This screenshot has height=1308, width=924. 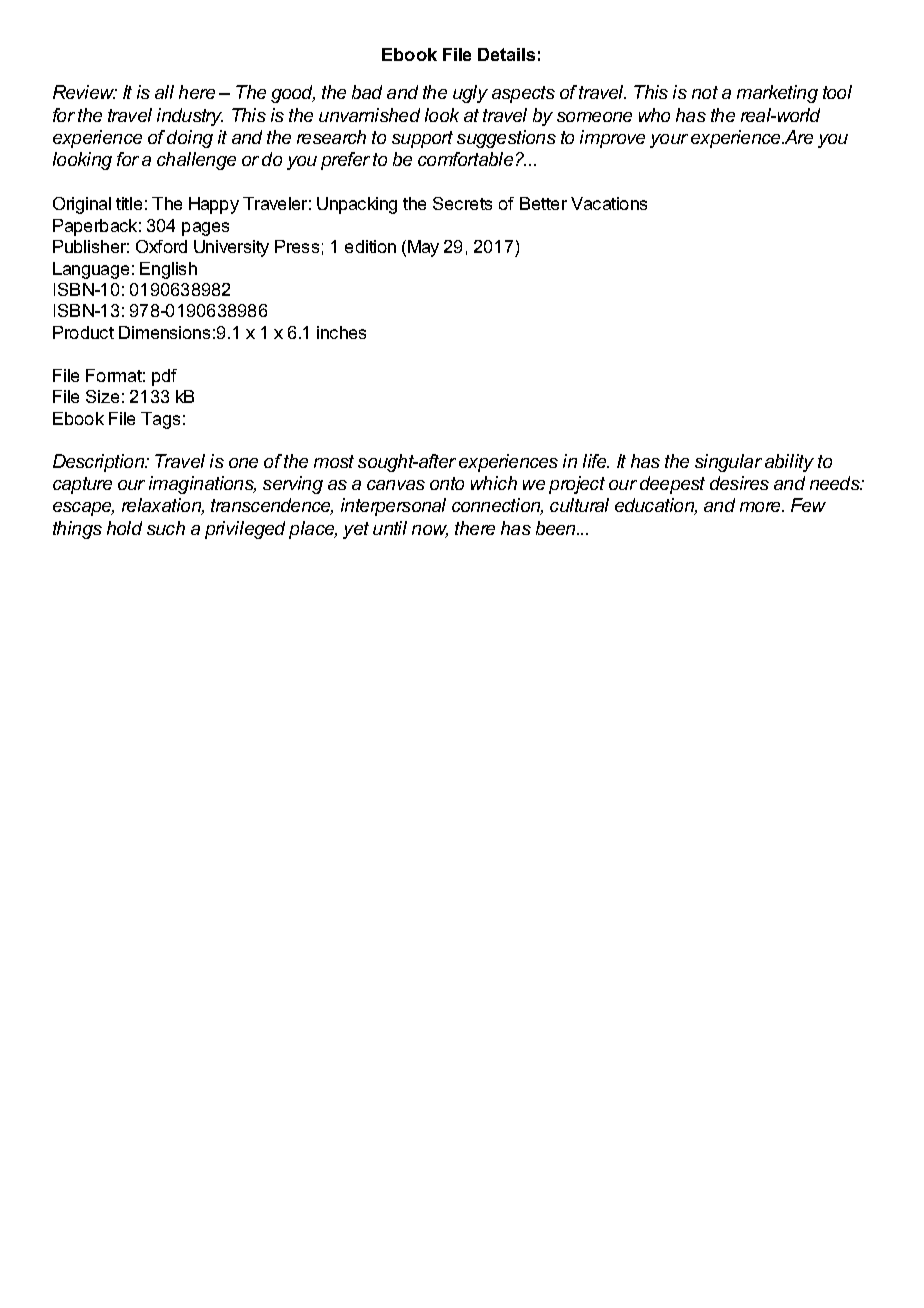 I want to click on not, so click(x=705, y=92).
